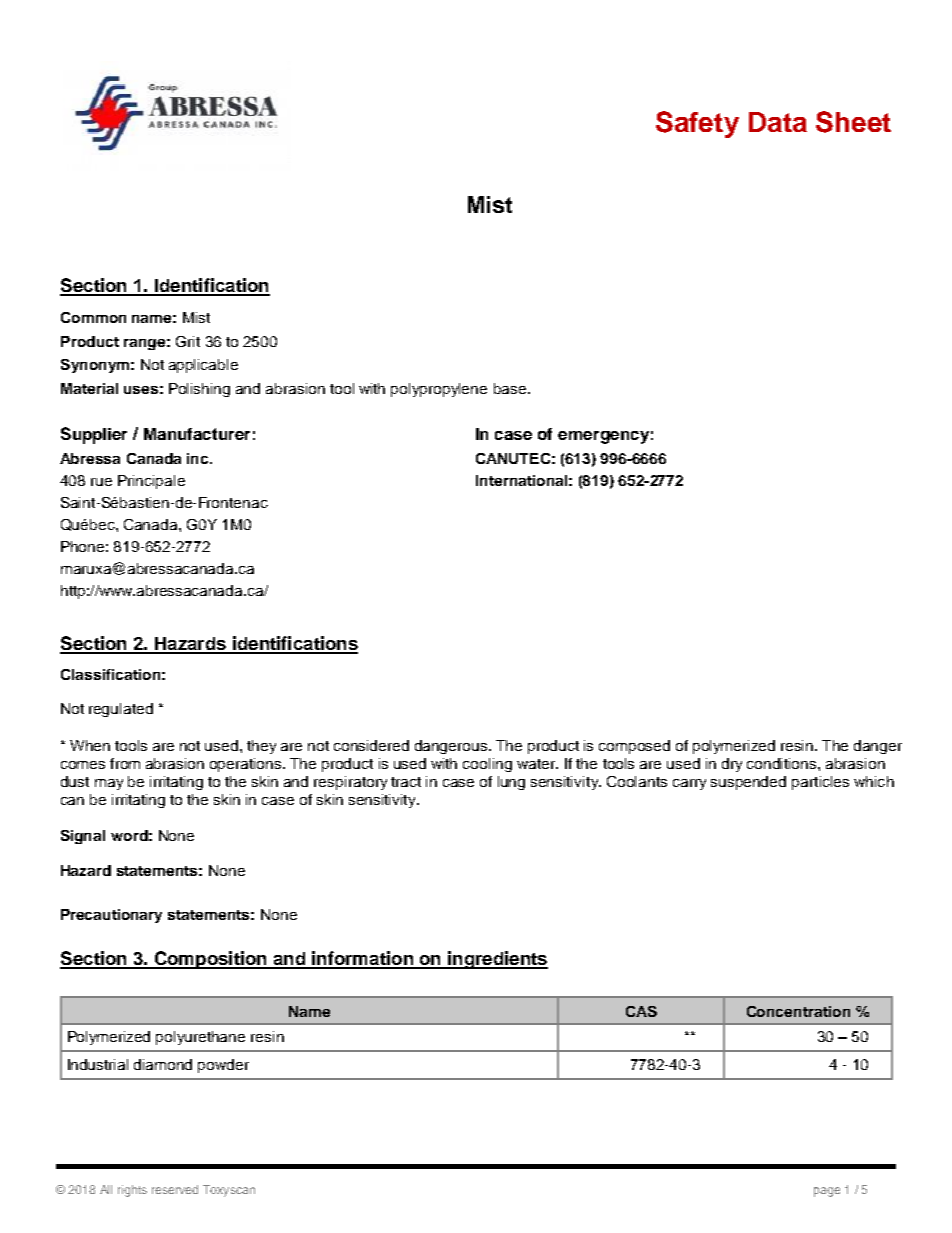 This document has width=952, height=1233. What do you see at coordinates (783, 763) in the document?
I see `conditions` at bounding box center [783, 763].
